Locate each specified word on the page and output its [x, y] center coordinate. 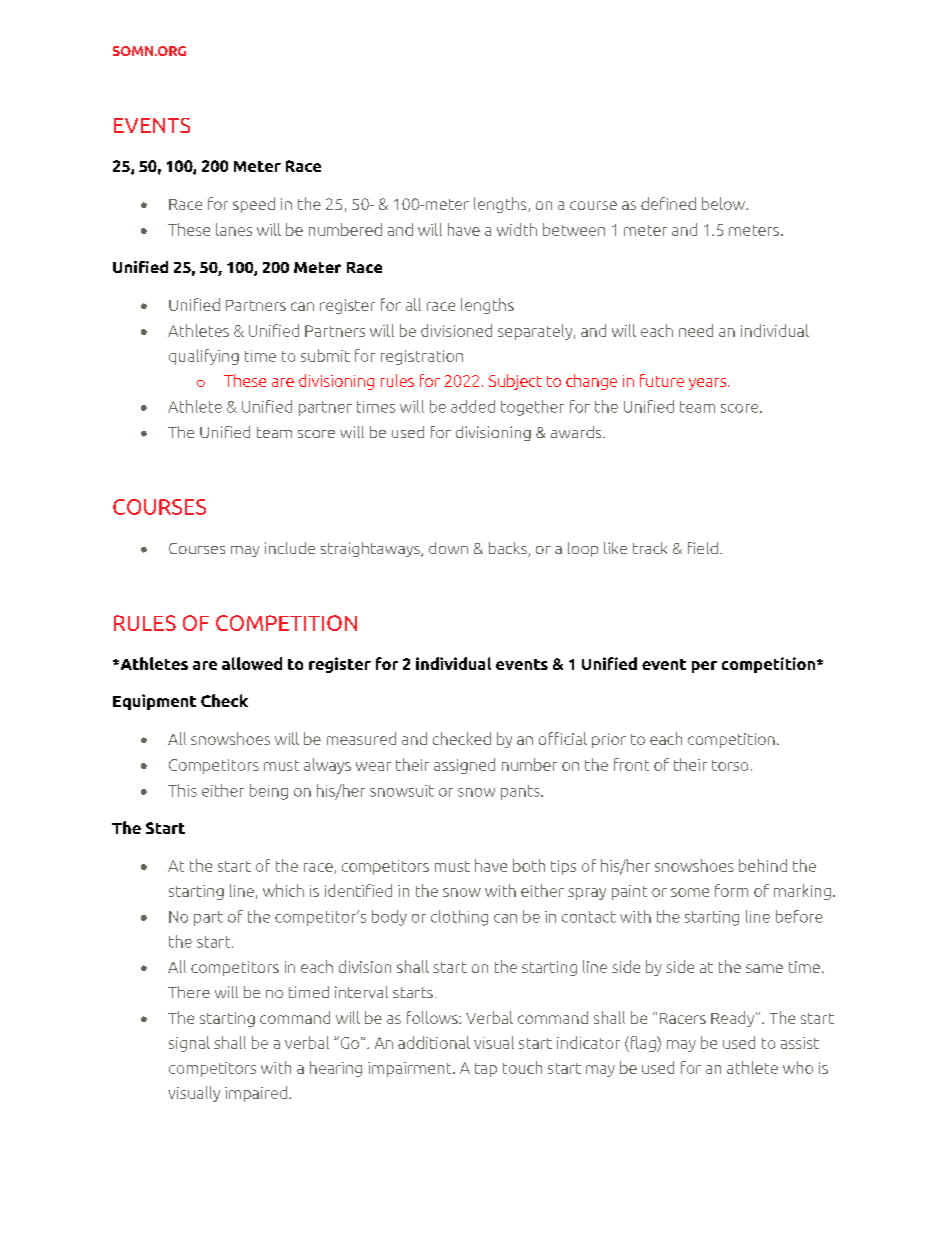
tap [486, 1070]
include [290, 548]
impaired [257, 1094]
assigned [464, 766]
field [703, 548]
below [724, 203]
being [269, 792]
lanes [234, 229]
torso [730, 765]
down [448, 548]
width [517, 229]
